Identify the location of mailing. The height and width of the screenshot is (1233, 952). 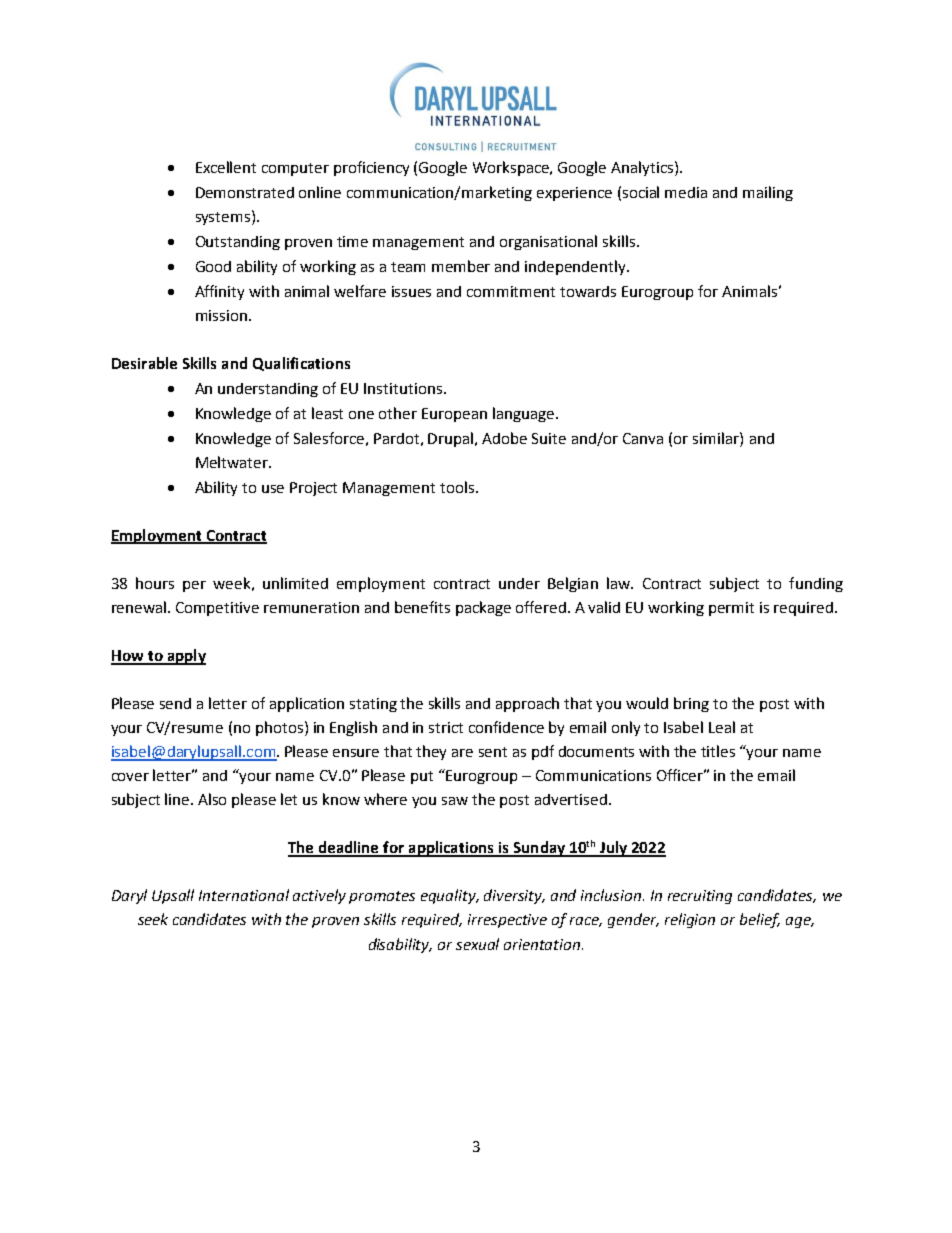
(768, 193).
